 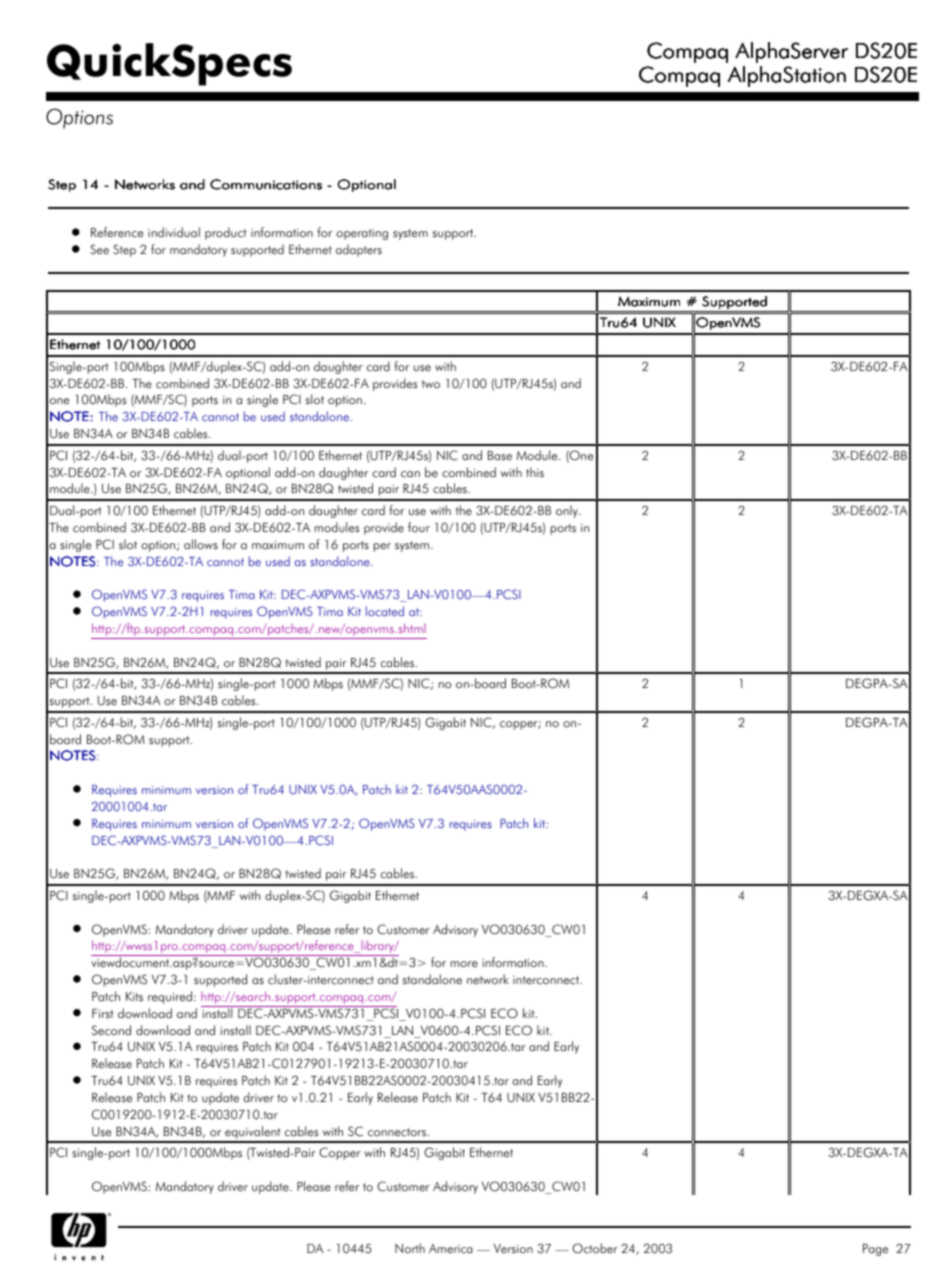 What do you see at coordinates (170, 997) in the screenshot?
I see `required` at bounding box center [170, 997].
